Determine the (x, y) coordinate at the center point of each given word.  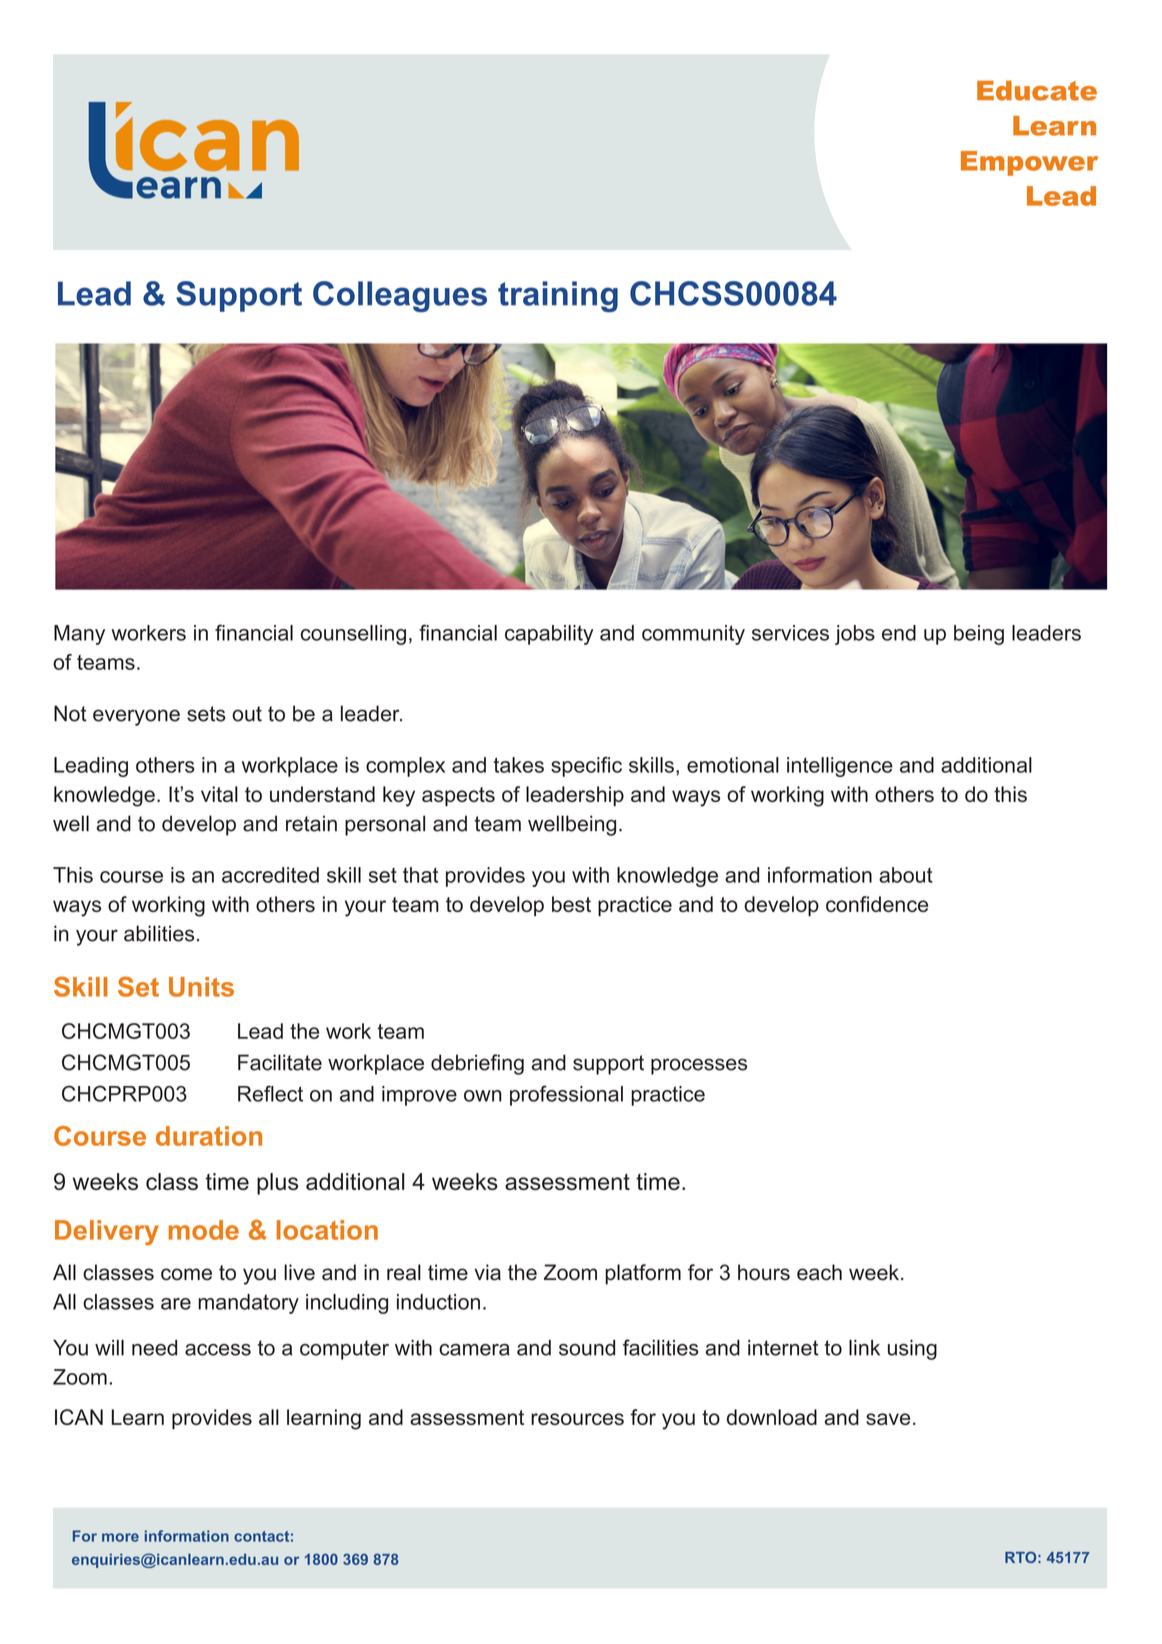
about (906, 875)
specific (586, 767)
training (558, 296)
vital (219, 794)
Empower (1029, 163)
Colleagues (400, 296)
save (888, 1419)
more (120, 1537)
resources (577, 1419)
